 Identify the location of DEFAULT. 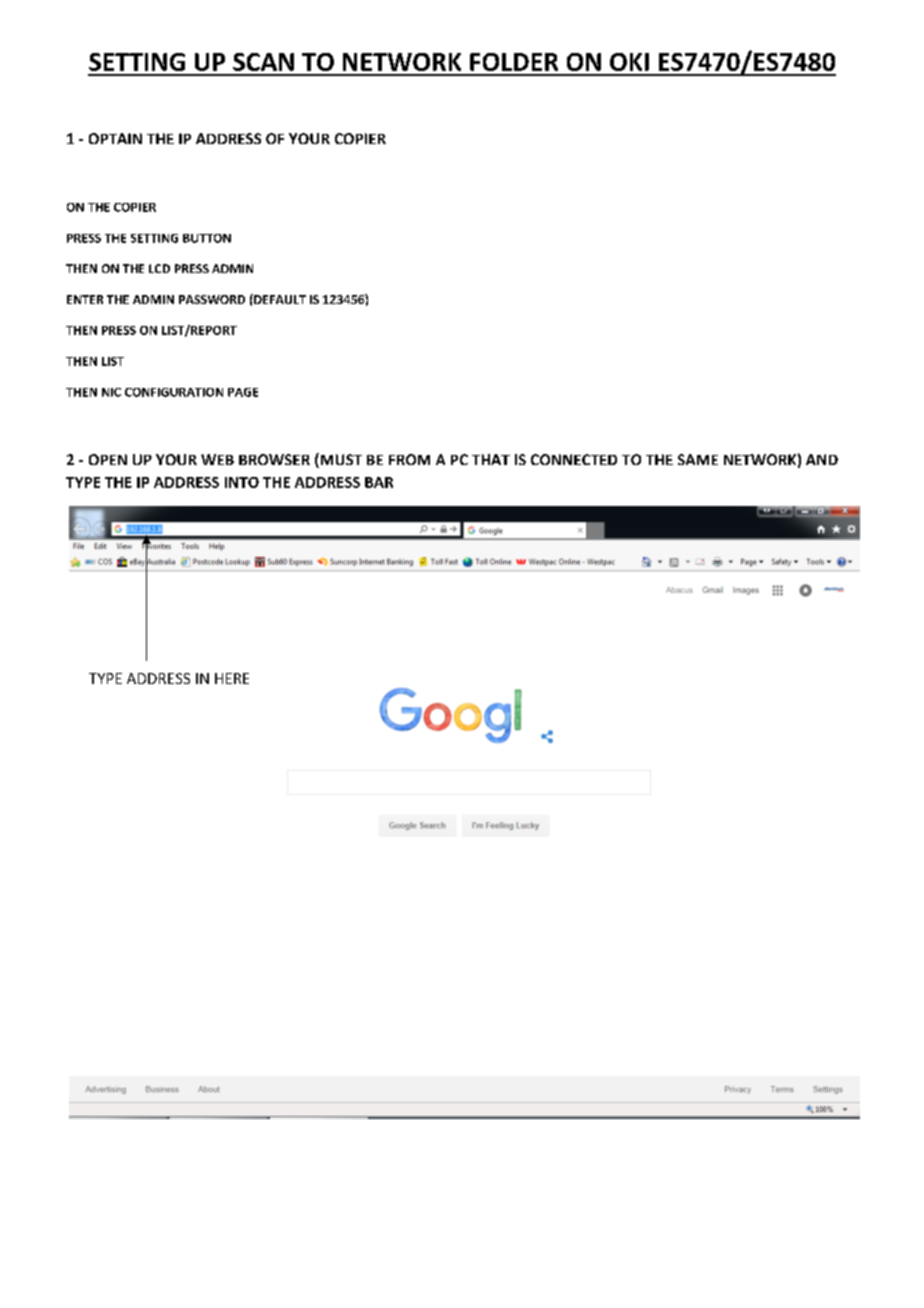
(279, 299).
